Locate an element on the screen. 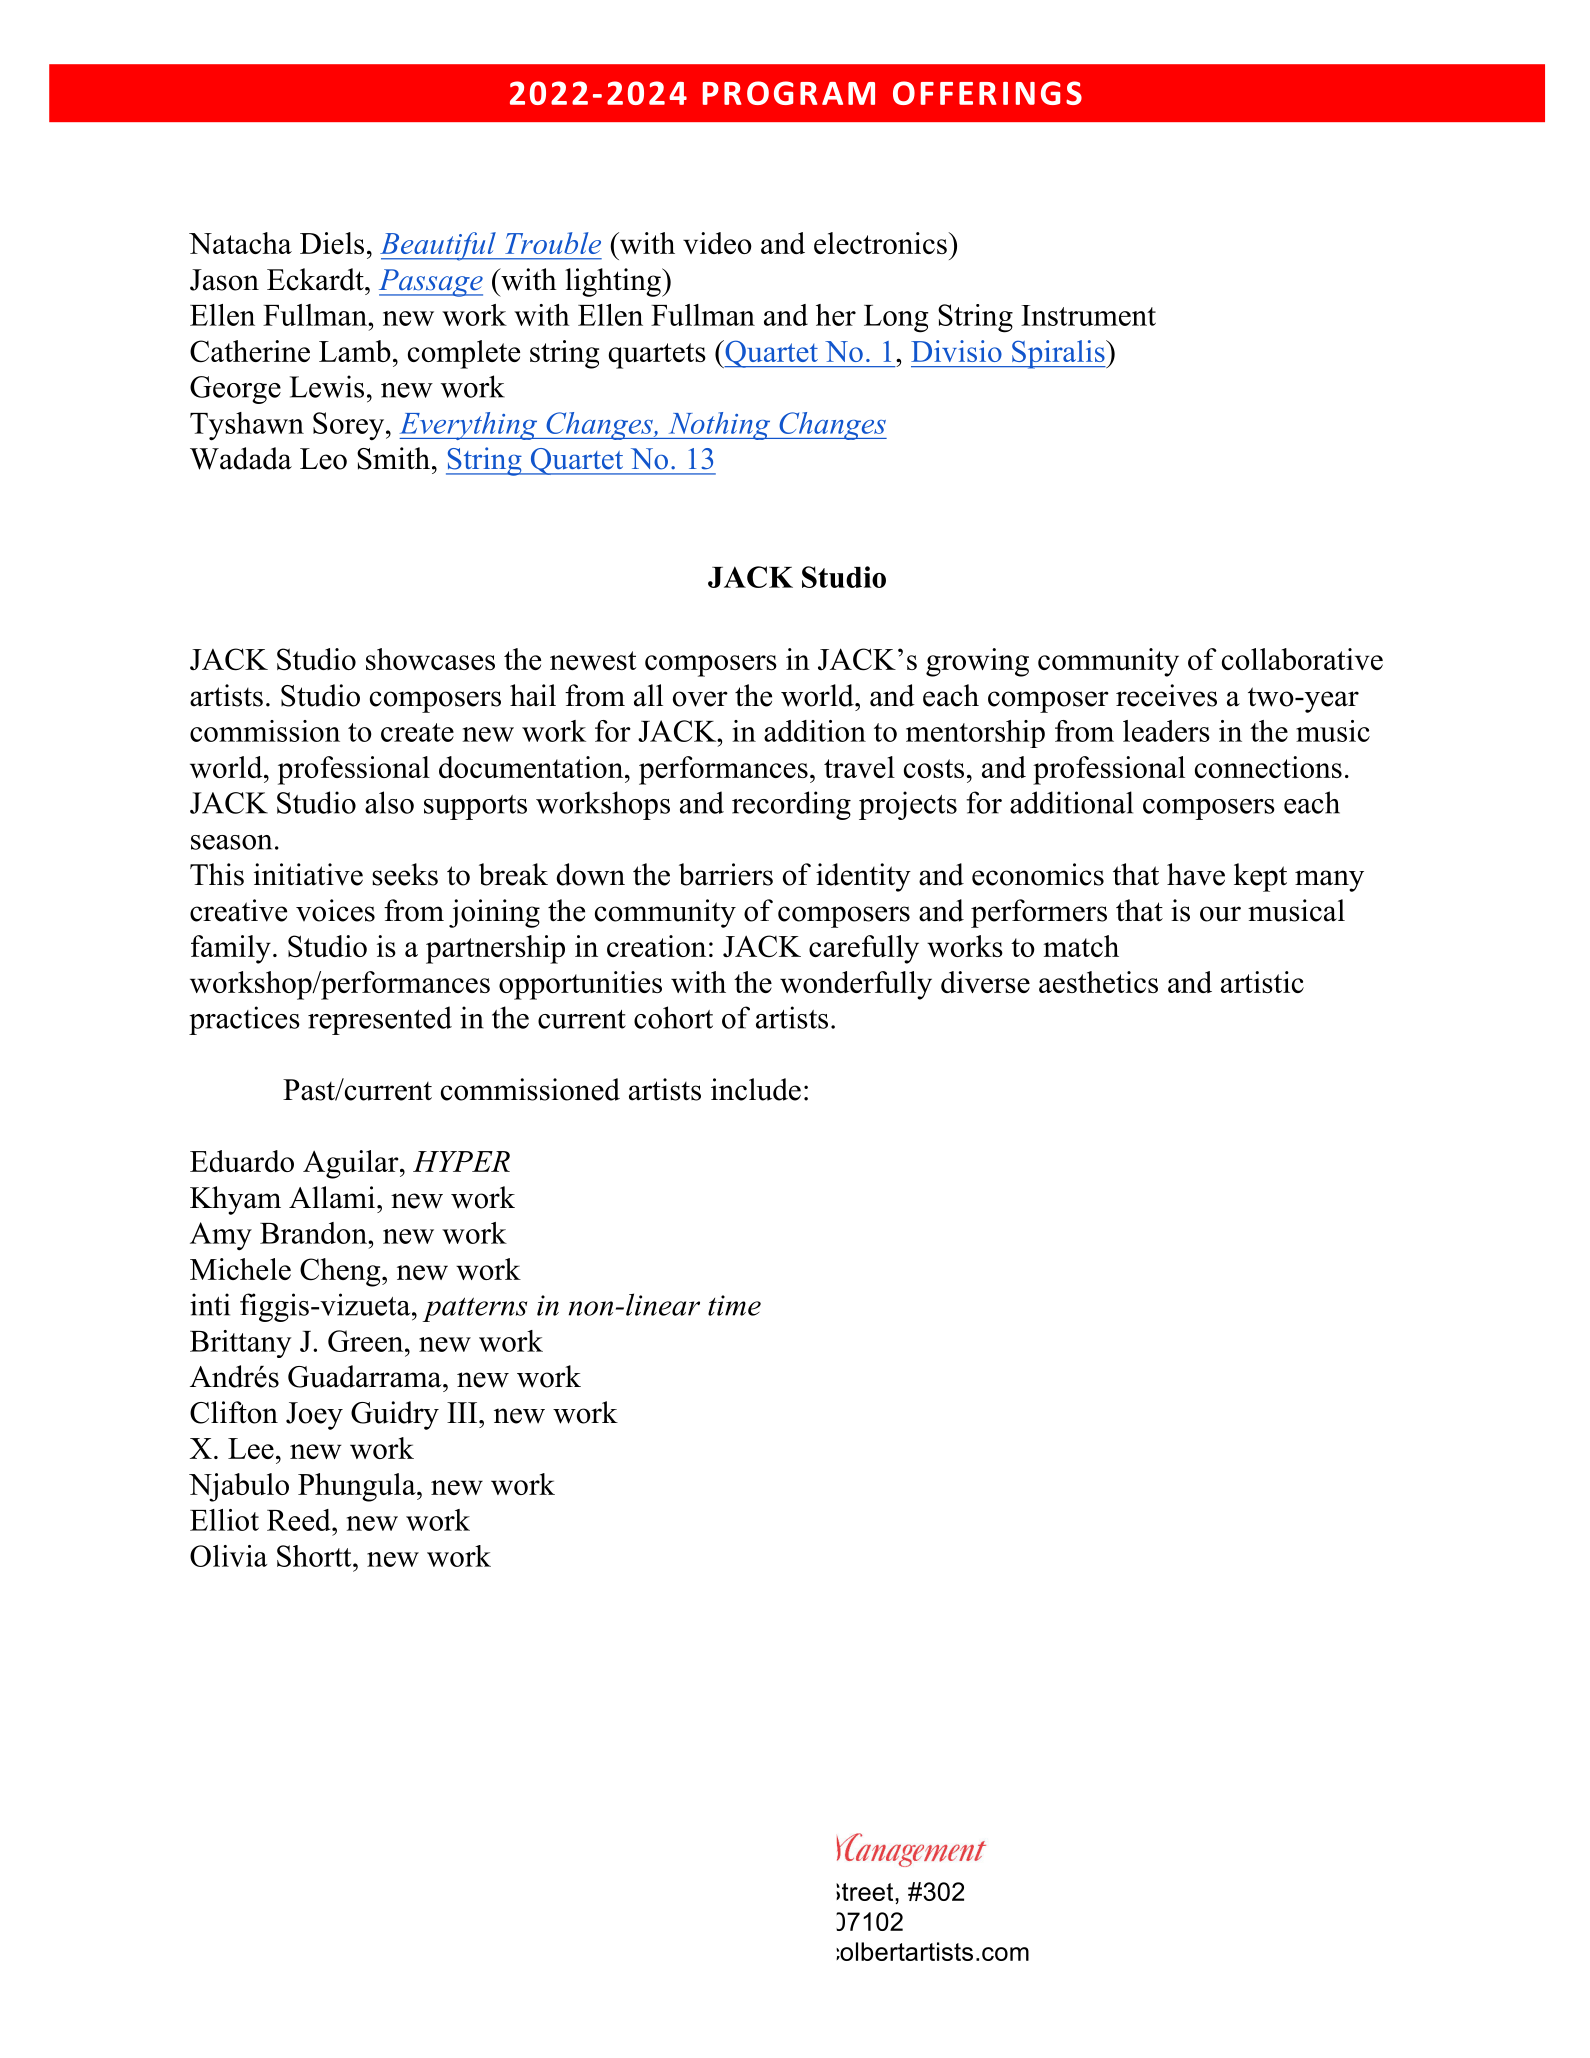 The height and width of the screenshot is (2058, 1590). PROGRAM is located at coordinates (789, 93).
